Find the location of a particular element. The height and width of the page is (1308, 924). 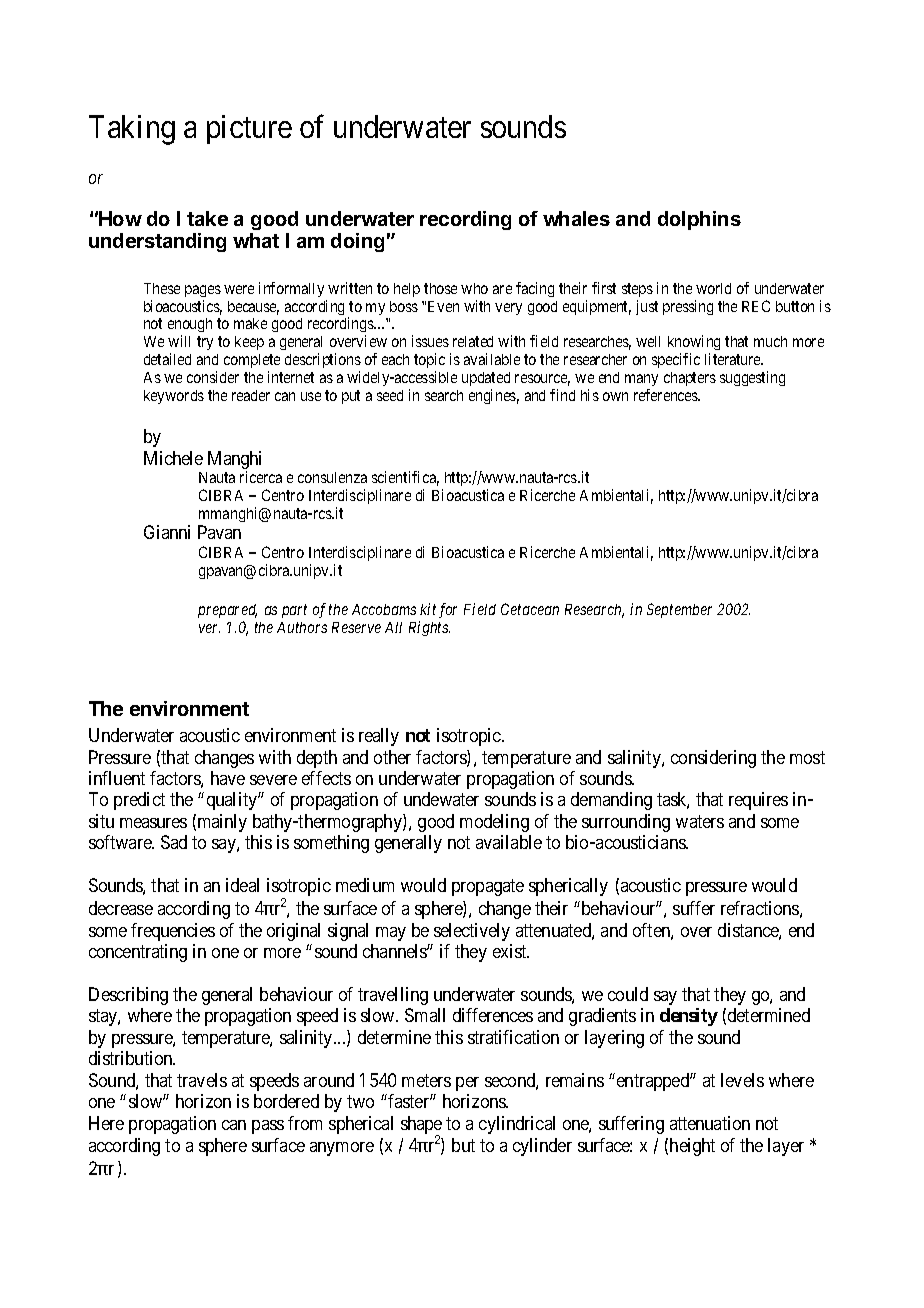

attenuation is located at coordinates (710, 1123).
